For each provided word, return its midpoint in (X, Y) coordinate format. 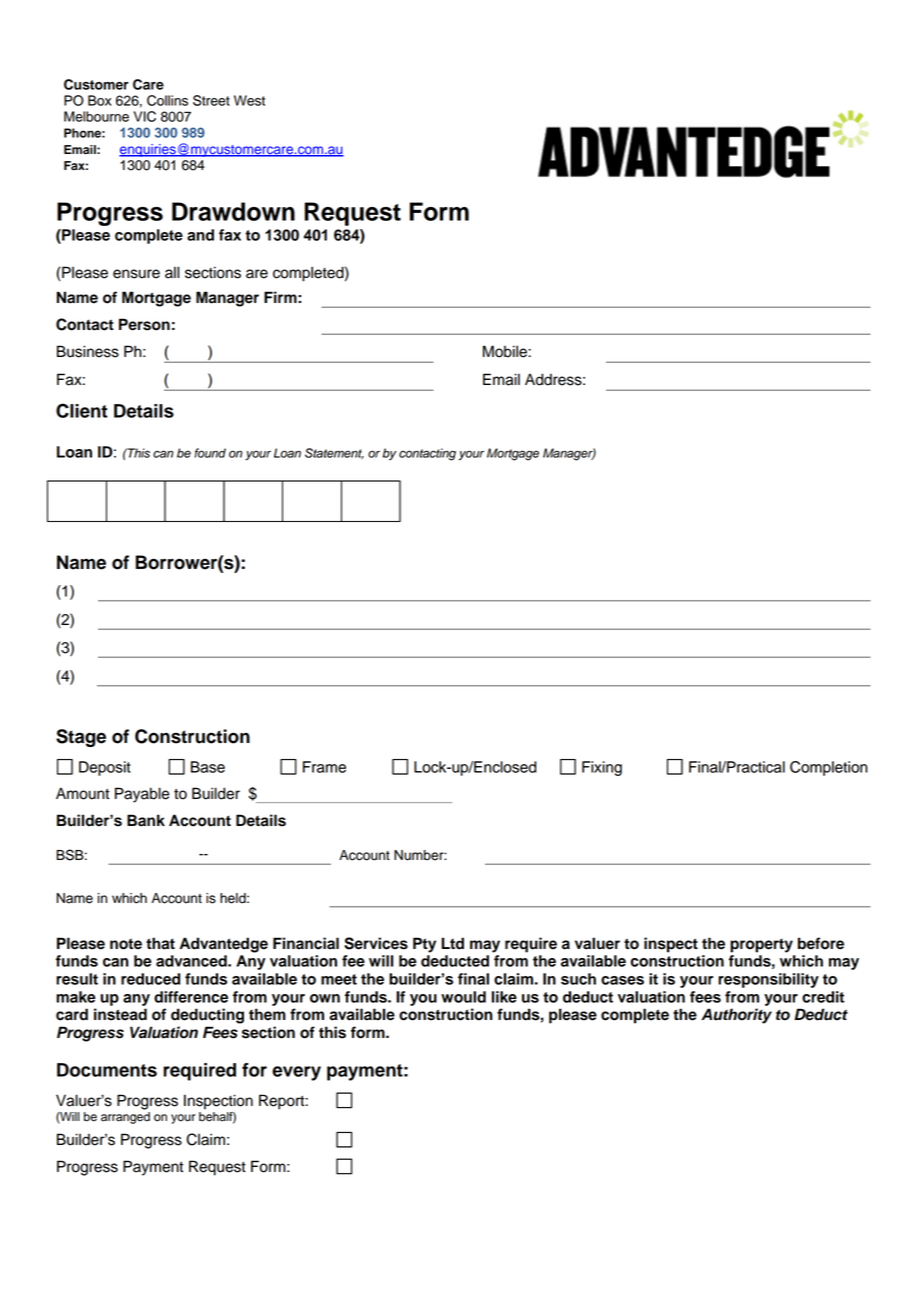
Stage (81, 738)
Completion (829, 768)
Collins (167, 100)
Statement (334, 453)
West (249, 100)
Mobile (506, 351)
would (463, 997)
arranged (125, 1116)
